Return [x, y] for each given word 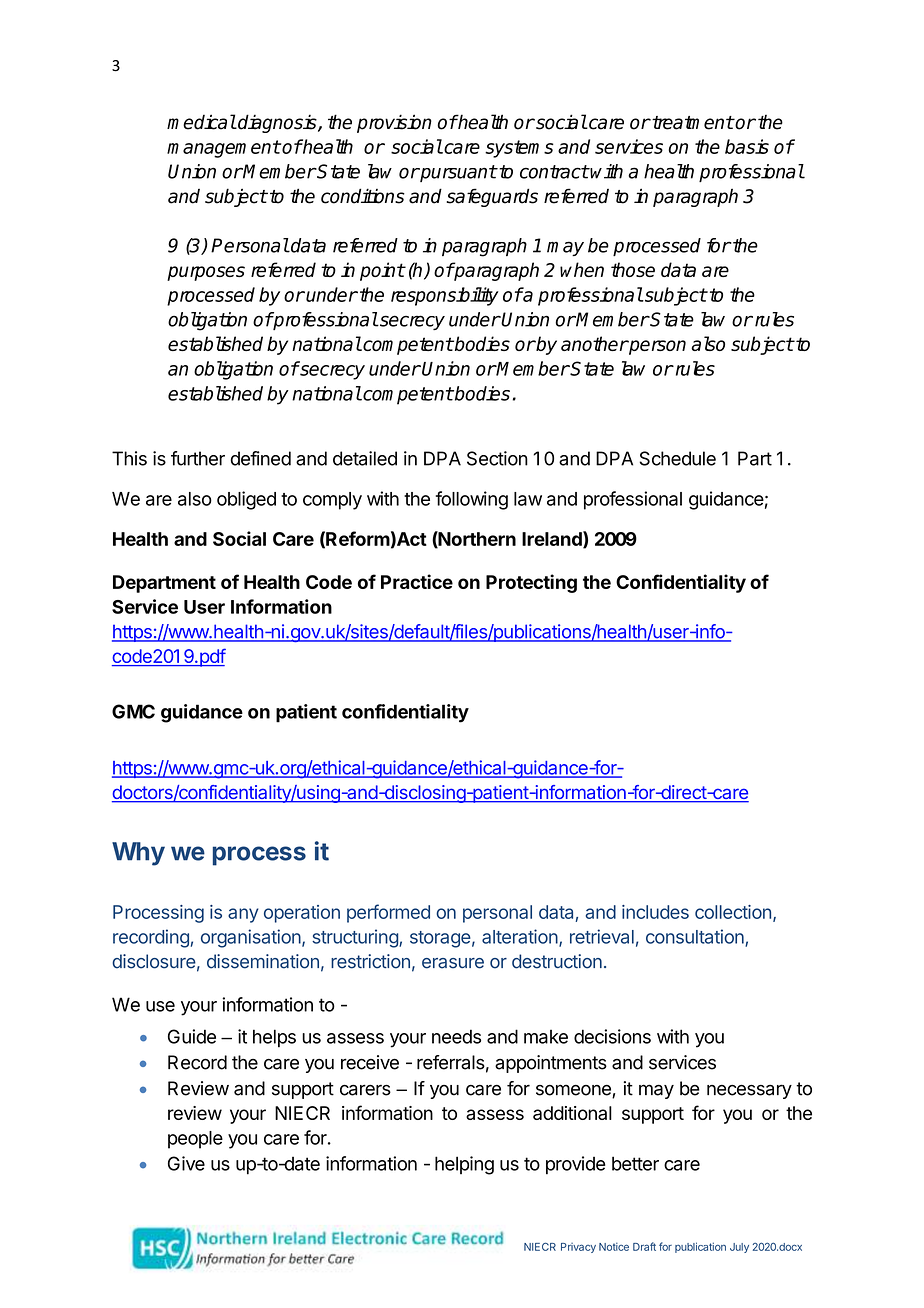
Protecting [531, 583]
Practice [417, 581]
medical [201, 122]
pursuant [457, 173]
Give [186, 1163]
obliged [246, 500]
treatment [692, 123]
